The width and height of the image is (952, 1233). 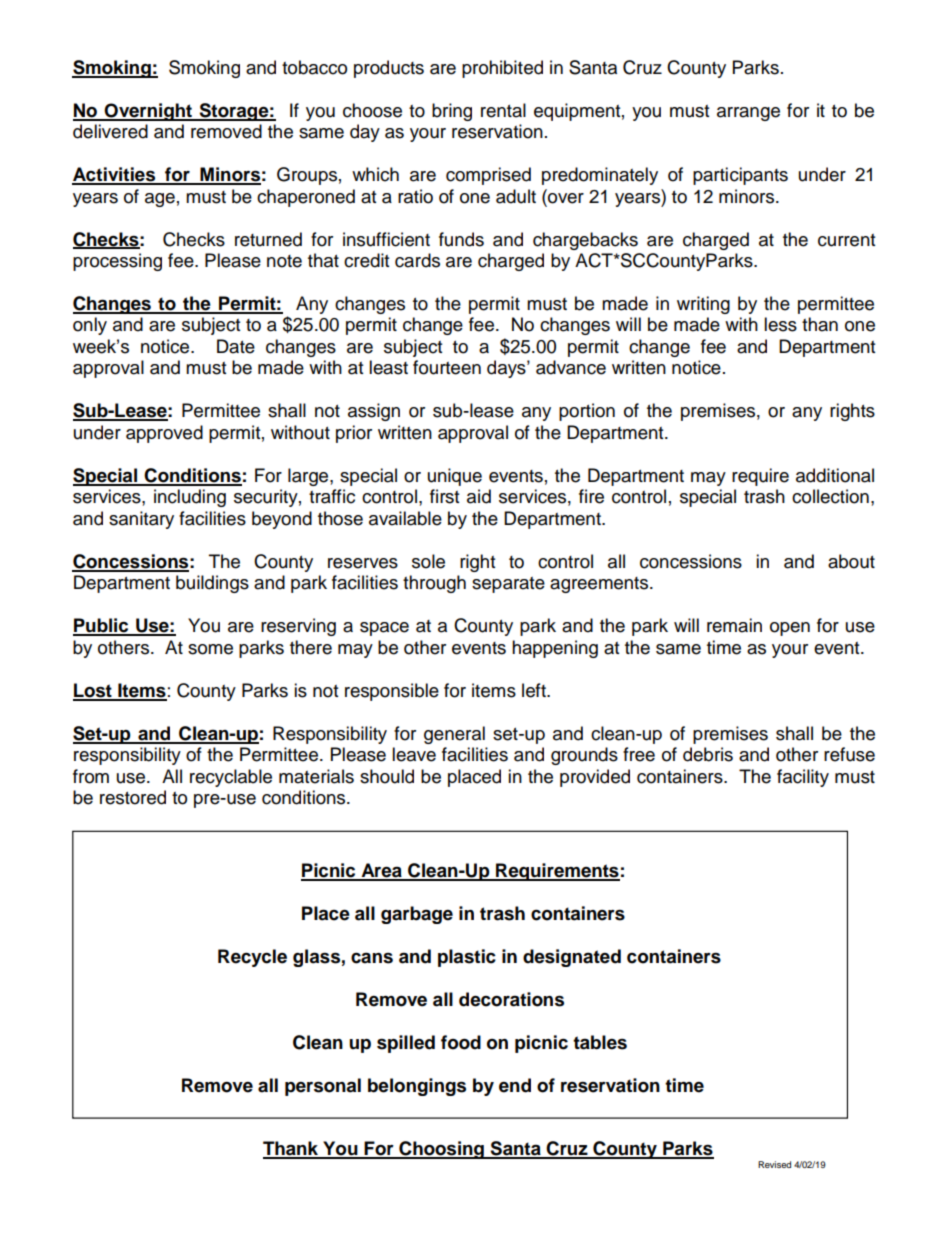 I want to click on personal, so click(x=323, y=1087).
